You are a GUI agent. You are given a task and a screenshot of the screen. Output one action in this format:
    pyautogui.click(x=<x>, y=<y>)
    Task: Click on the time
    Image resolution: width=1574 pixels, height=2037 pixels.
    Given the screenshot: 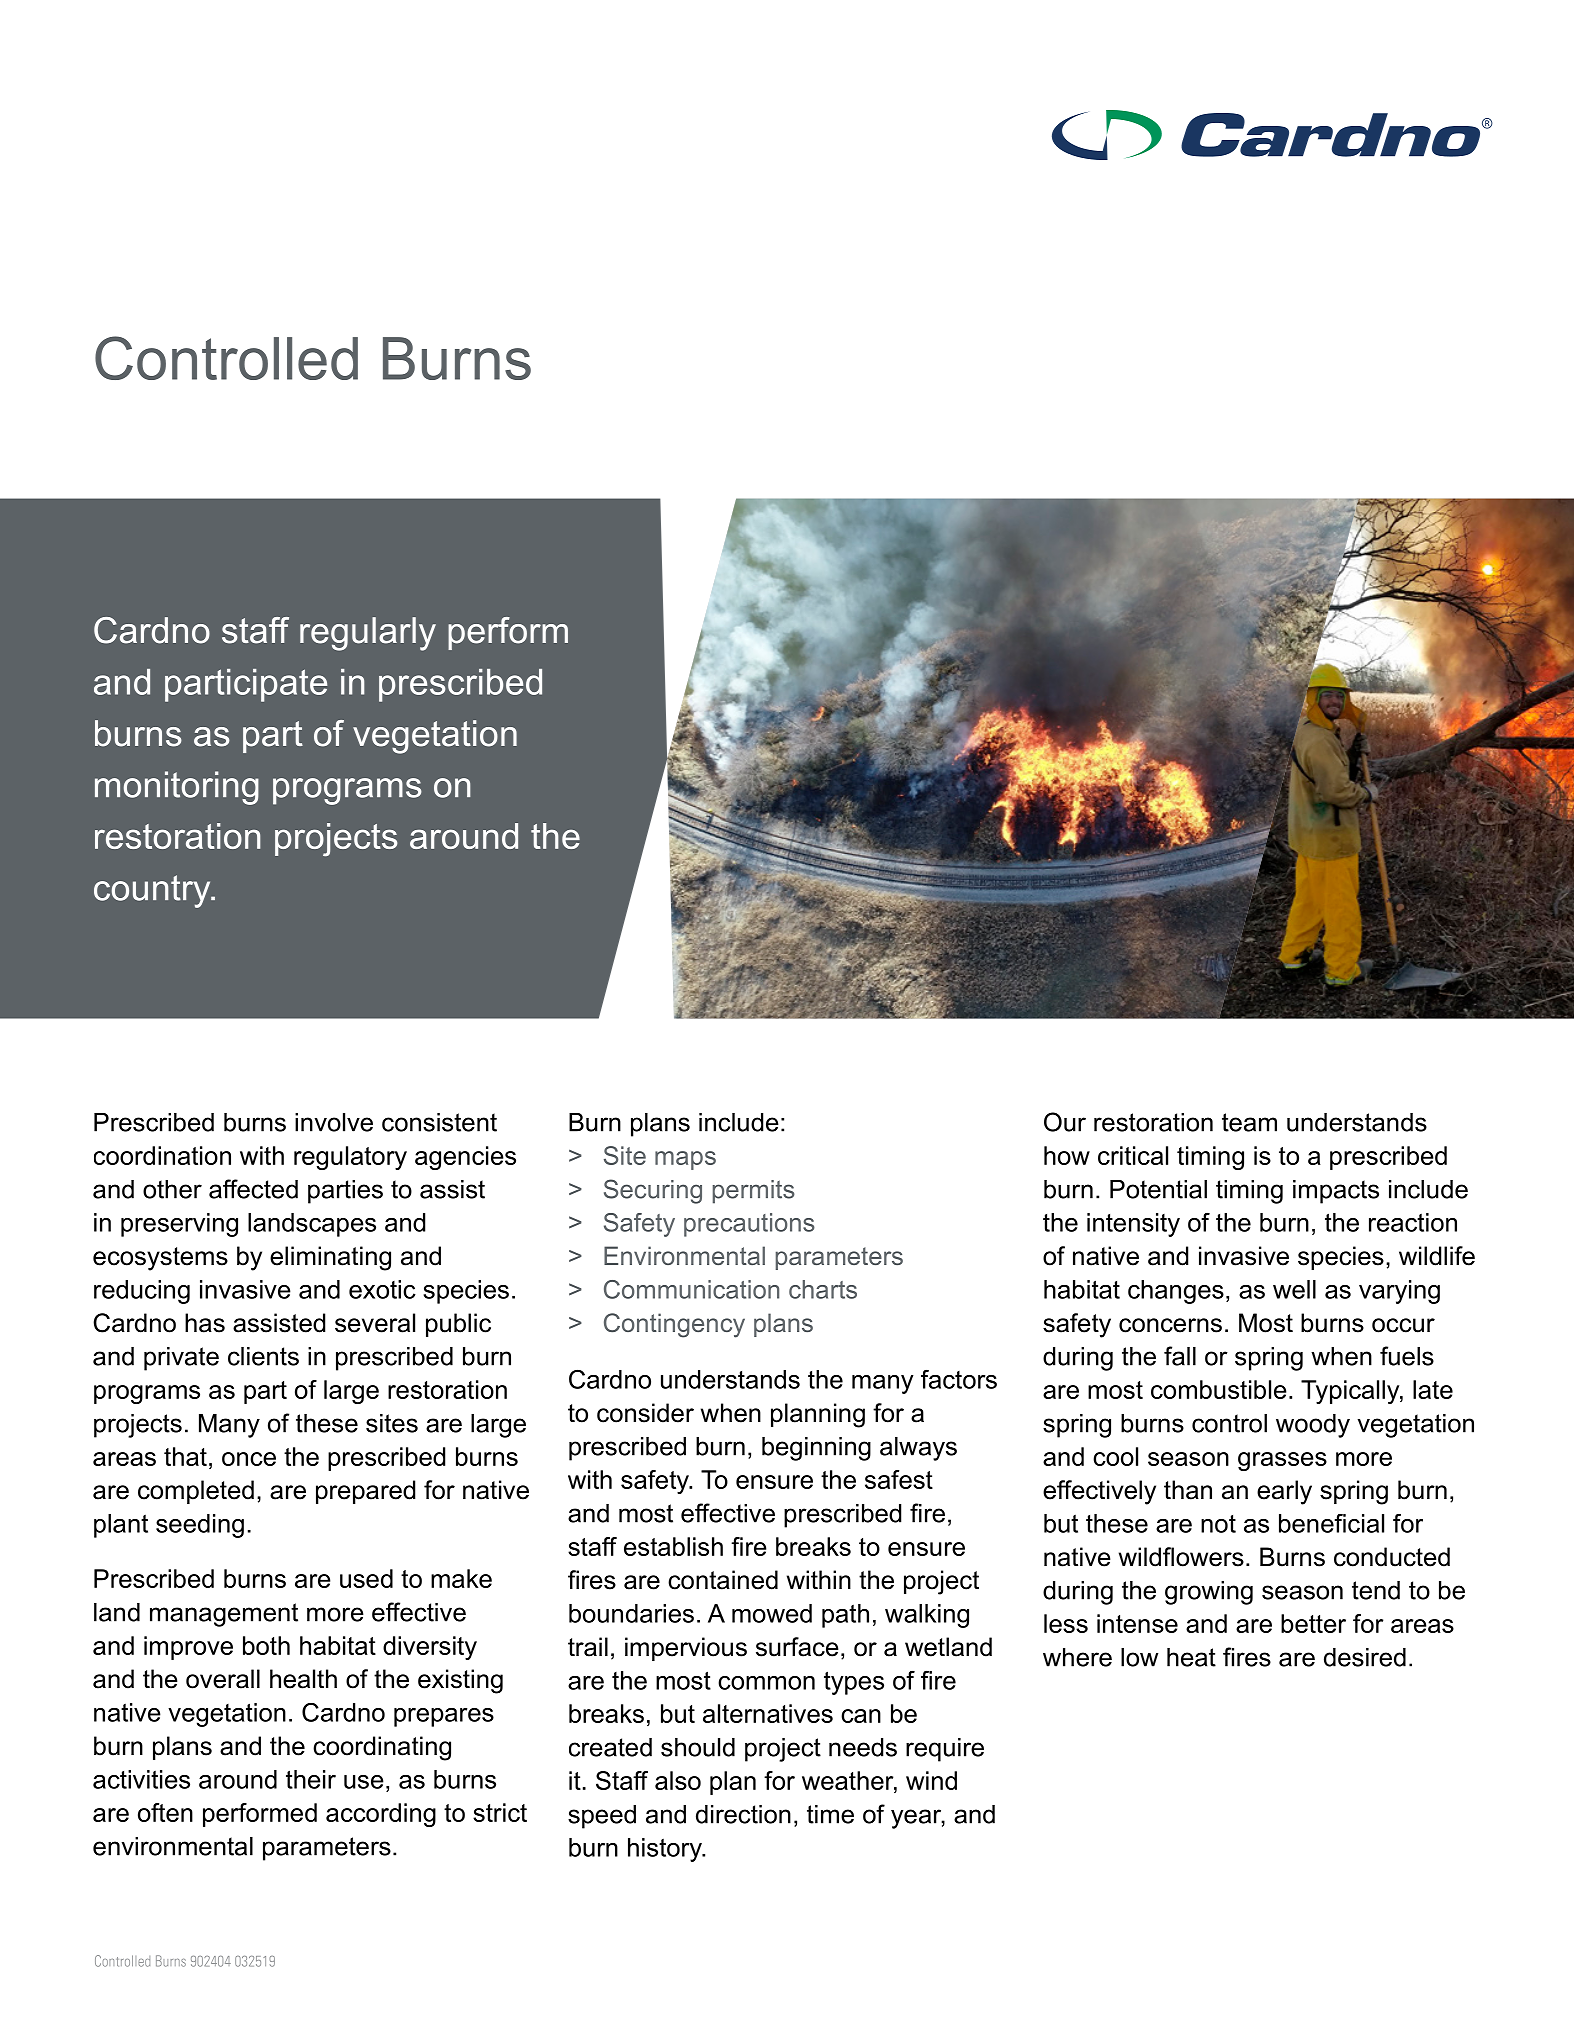 What is the action you would take?
    pyautogui.click(x=830, y=1814)
